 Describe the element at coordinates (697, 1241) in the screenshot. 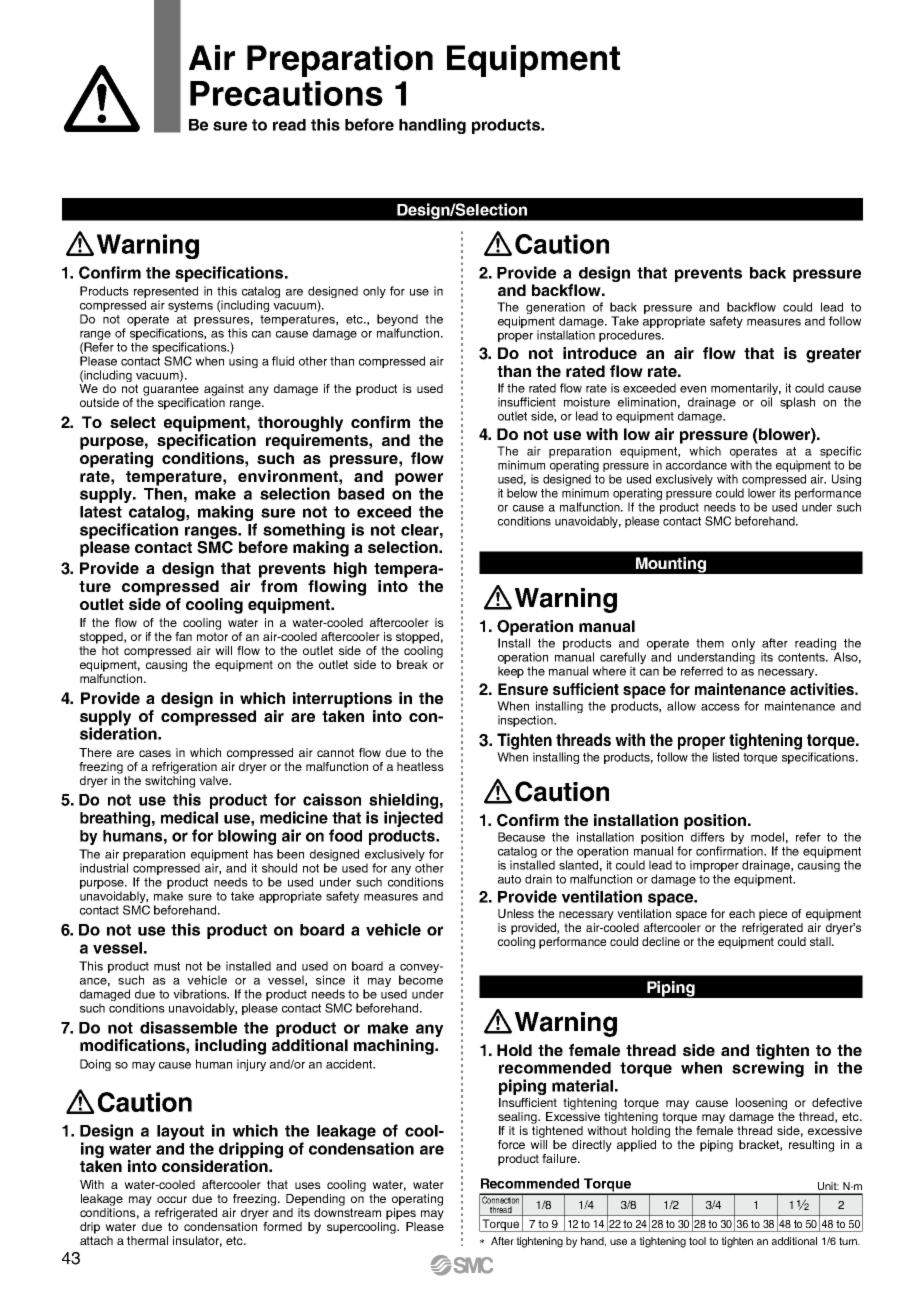

I see `tool` at that location.
